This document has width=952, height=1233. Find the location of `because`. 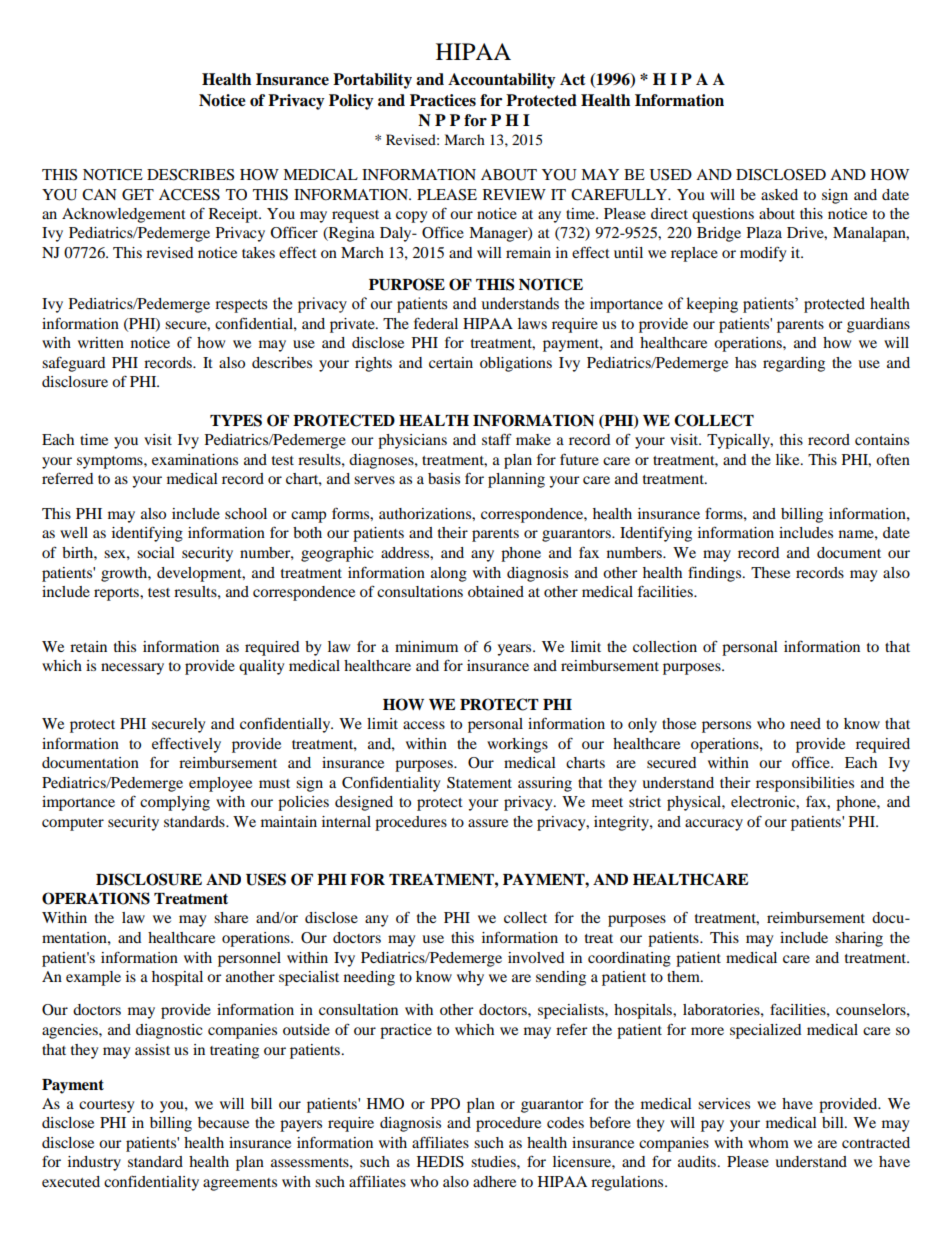

because is located at coordinates (223, 1122).
